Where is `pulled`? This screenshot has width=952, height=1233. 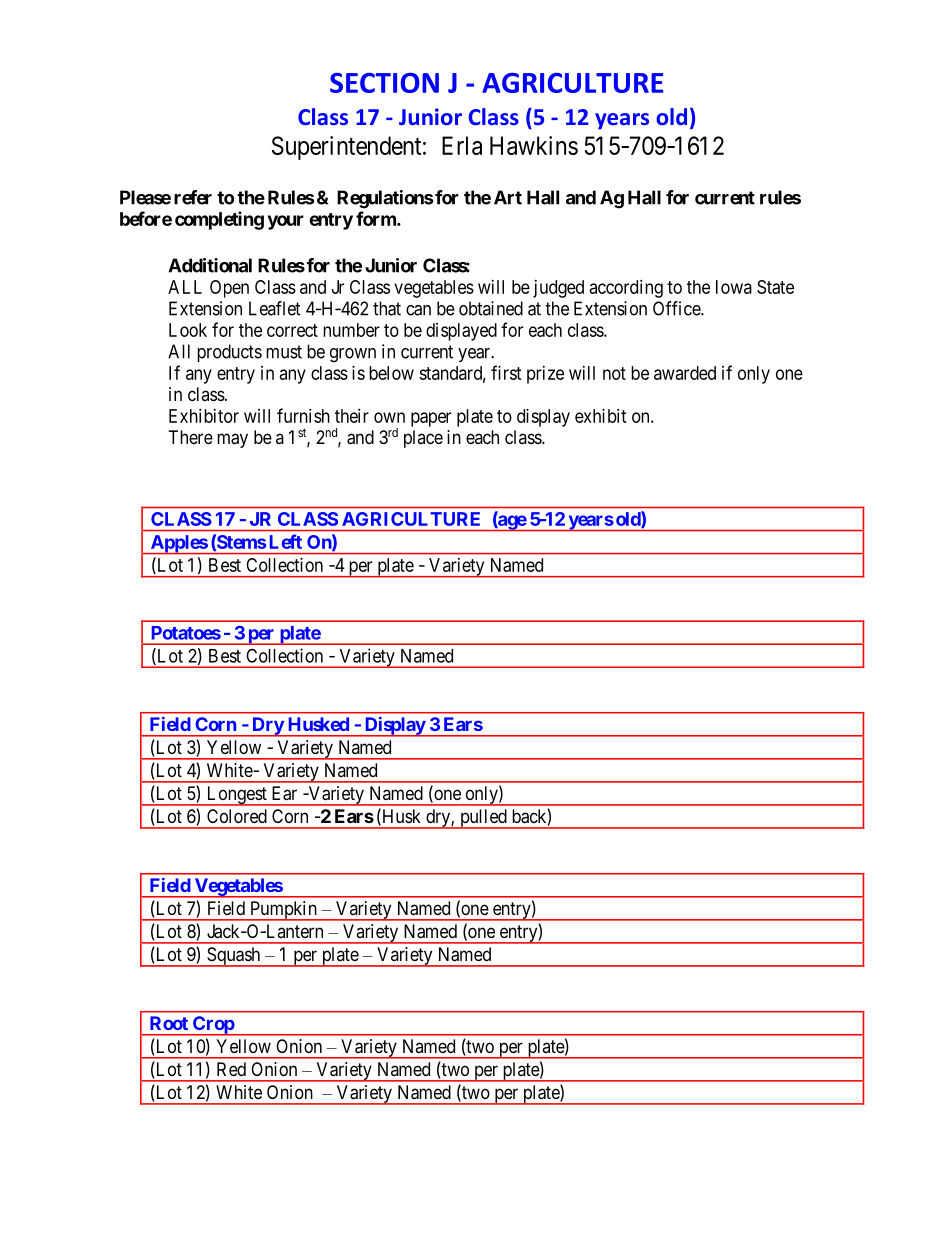 pulled is located at coordinates (483, 819).
